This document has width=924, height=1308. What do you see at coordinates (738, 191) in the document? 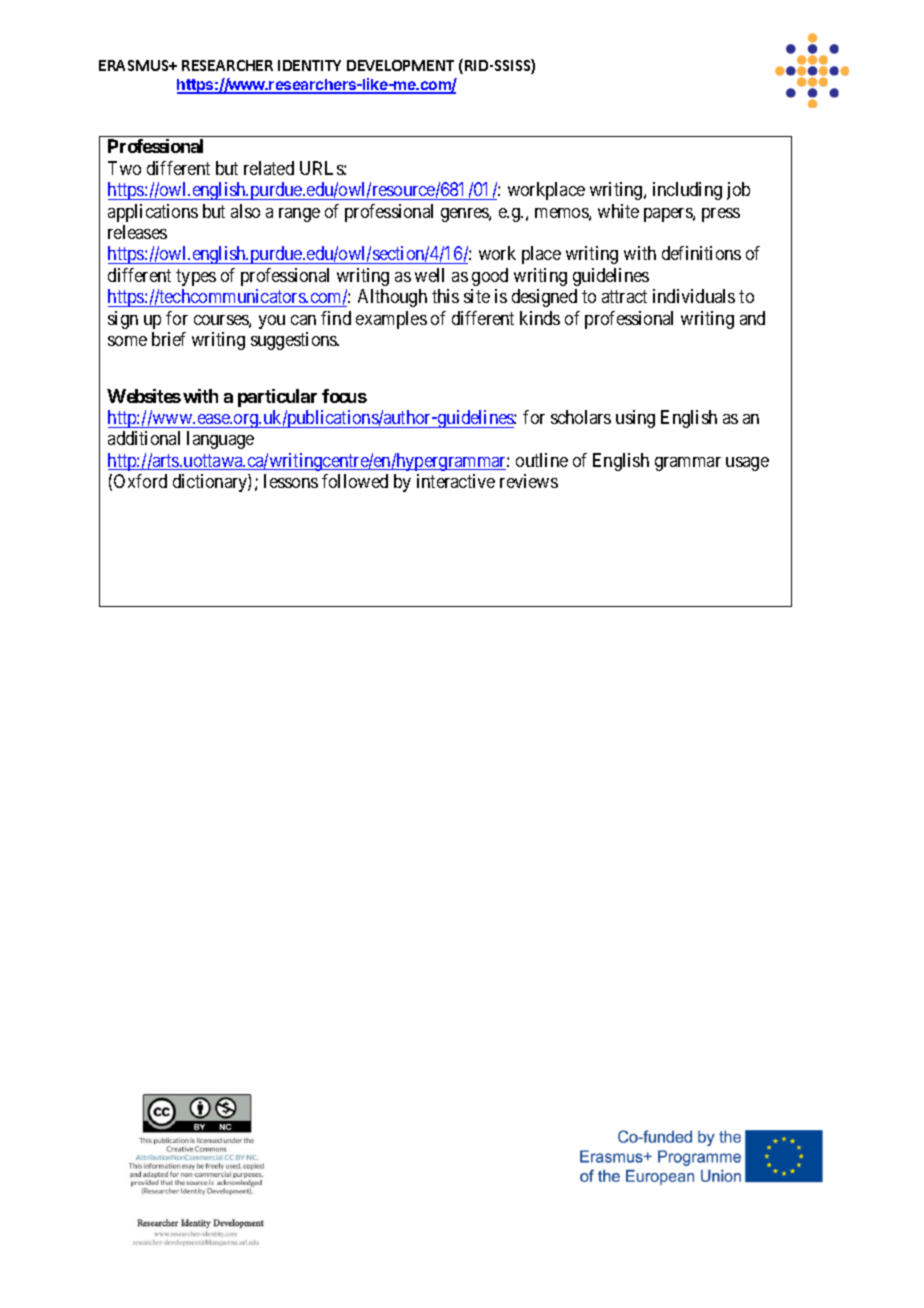
I see `job` at bounding box center [738, 191].
